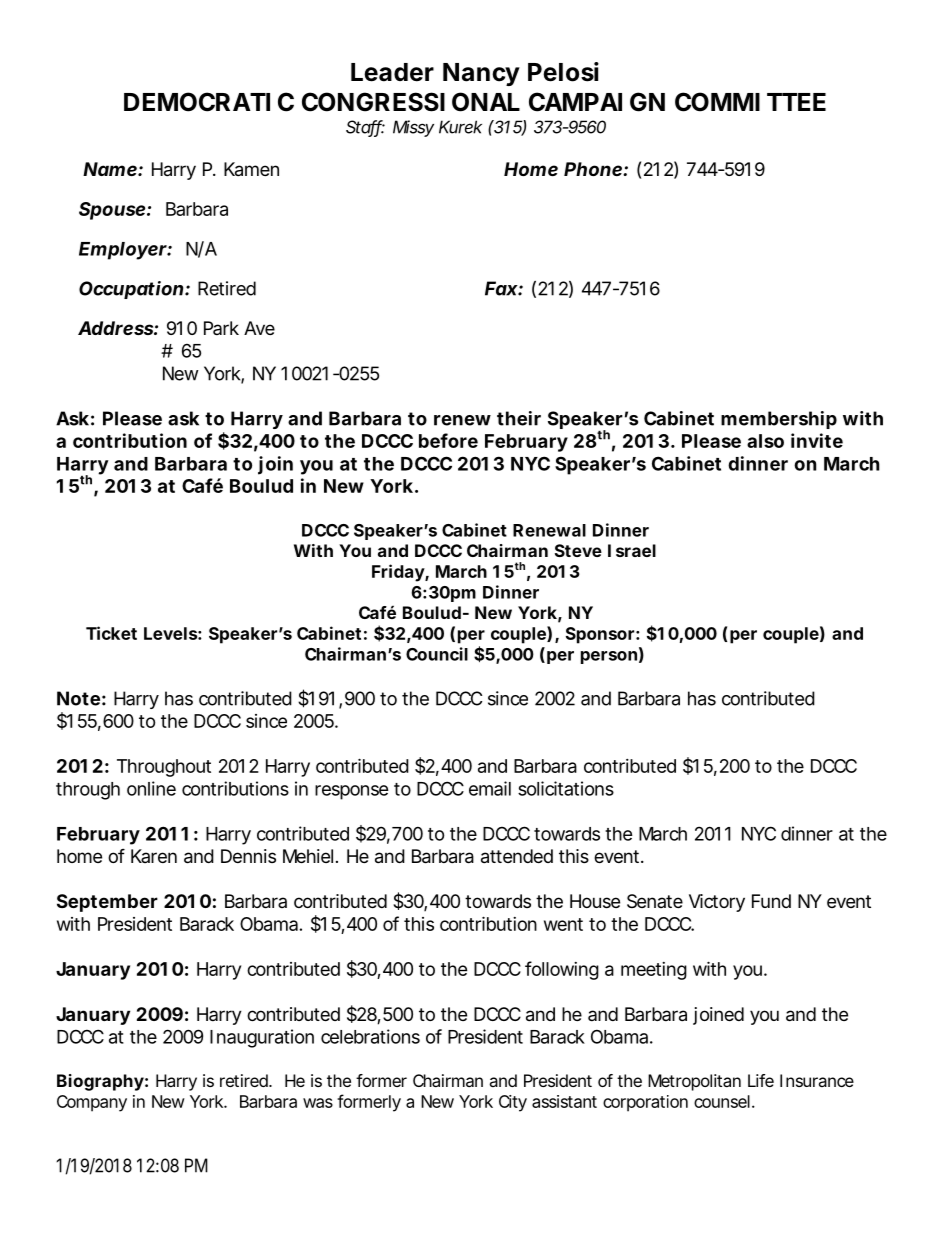 The height and width of the document is (1233, 952). I want to click on CONGRESSIONAL, so click(411, 102).
